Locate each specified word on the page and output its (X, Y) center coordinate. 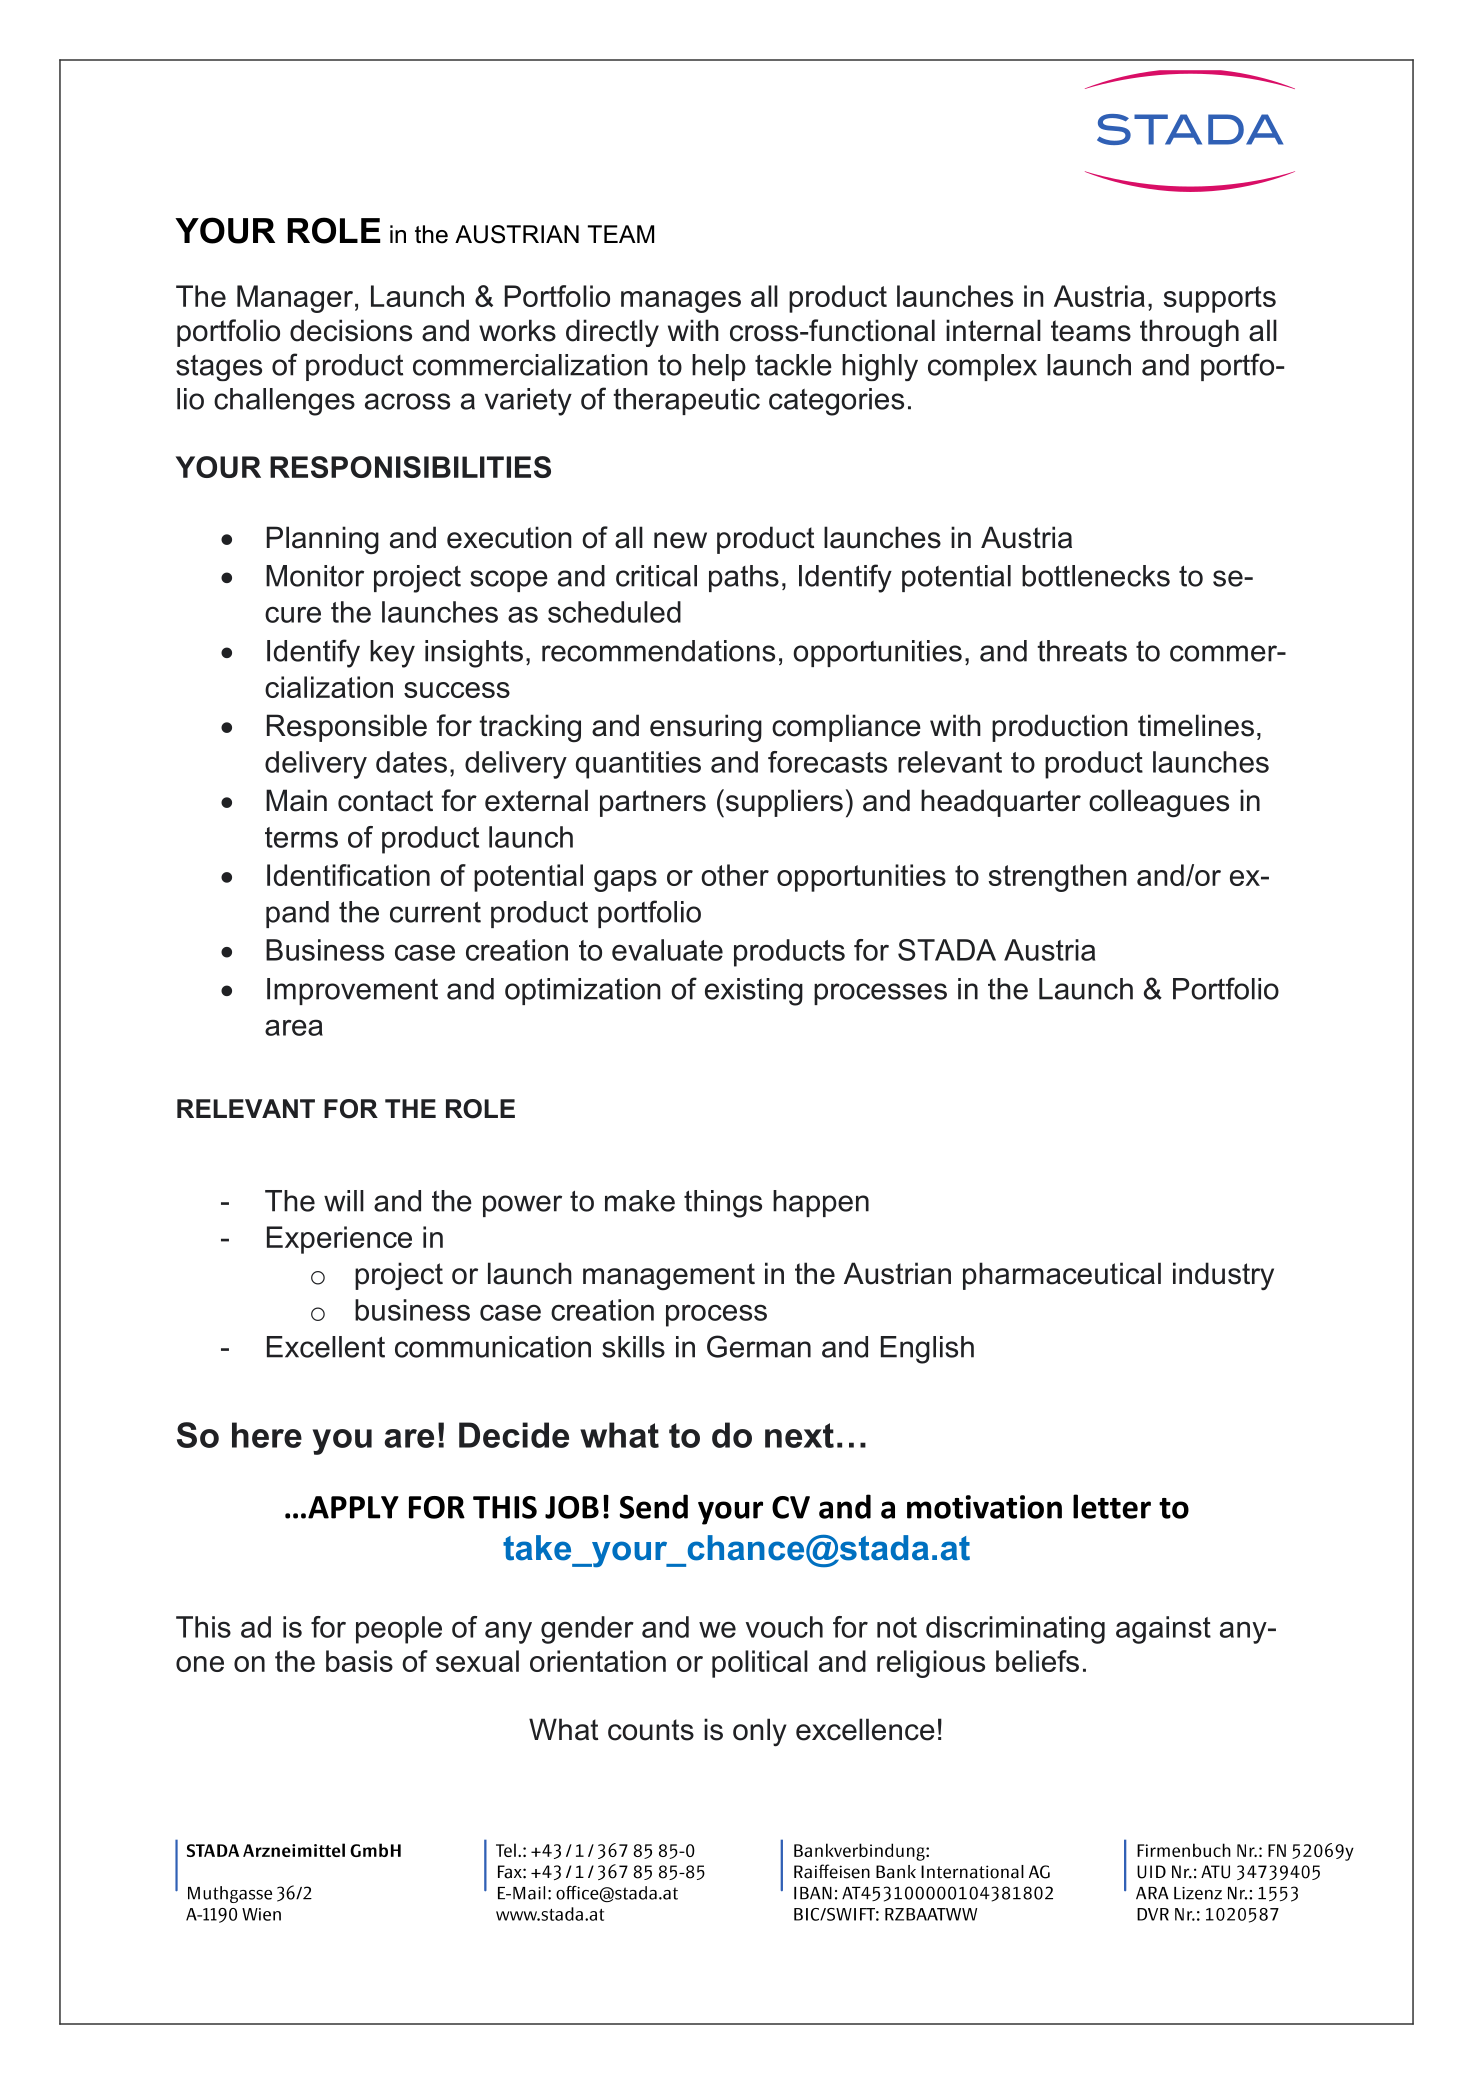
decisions (351, 330)
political (760, 1664)
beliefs (1037, 1661)
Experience (339, 1240)
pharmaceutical (1062, 1276)
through (1189, 333)
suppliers (784, 803)
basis (359, 1661)
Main (296, 800)
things (723, 1204)
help (719, 367)
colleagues (1159, 803)
